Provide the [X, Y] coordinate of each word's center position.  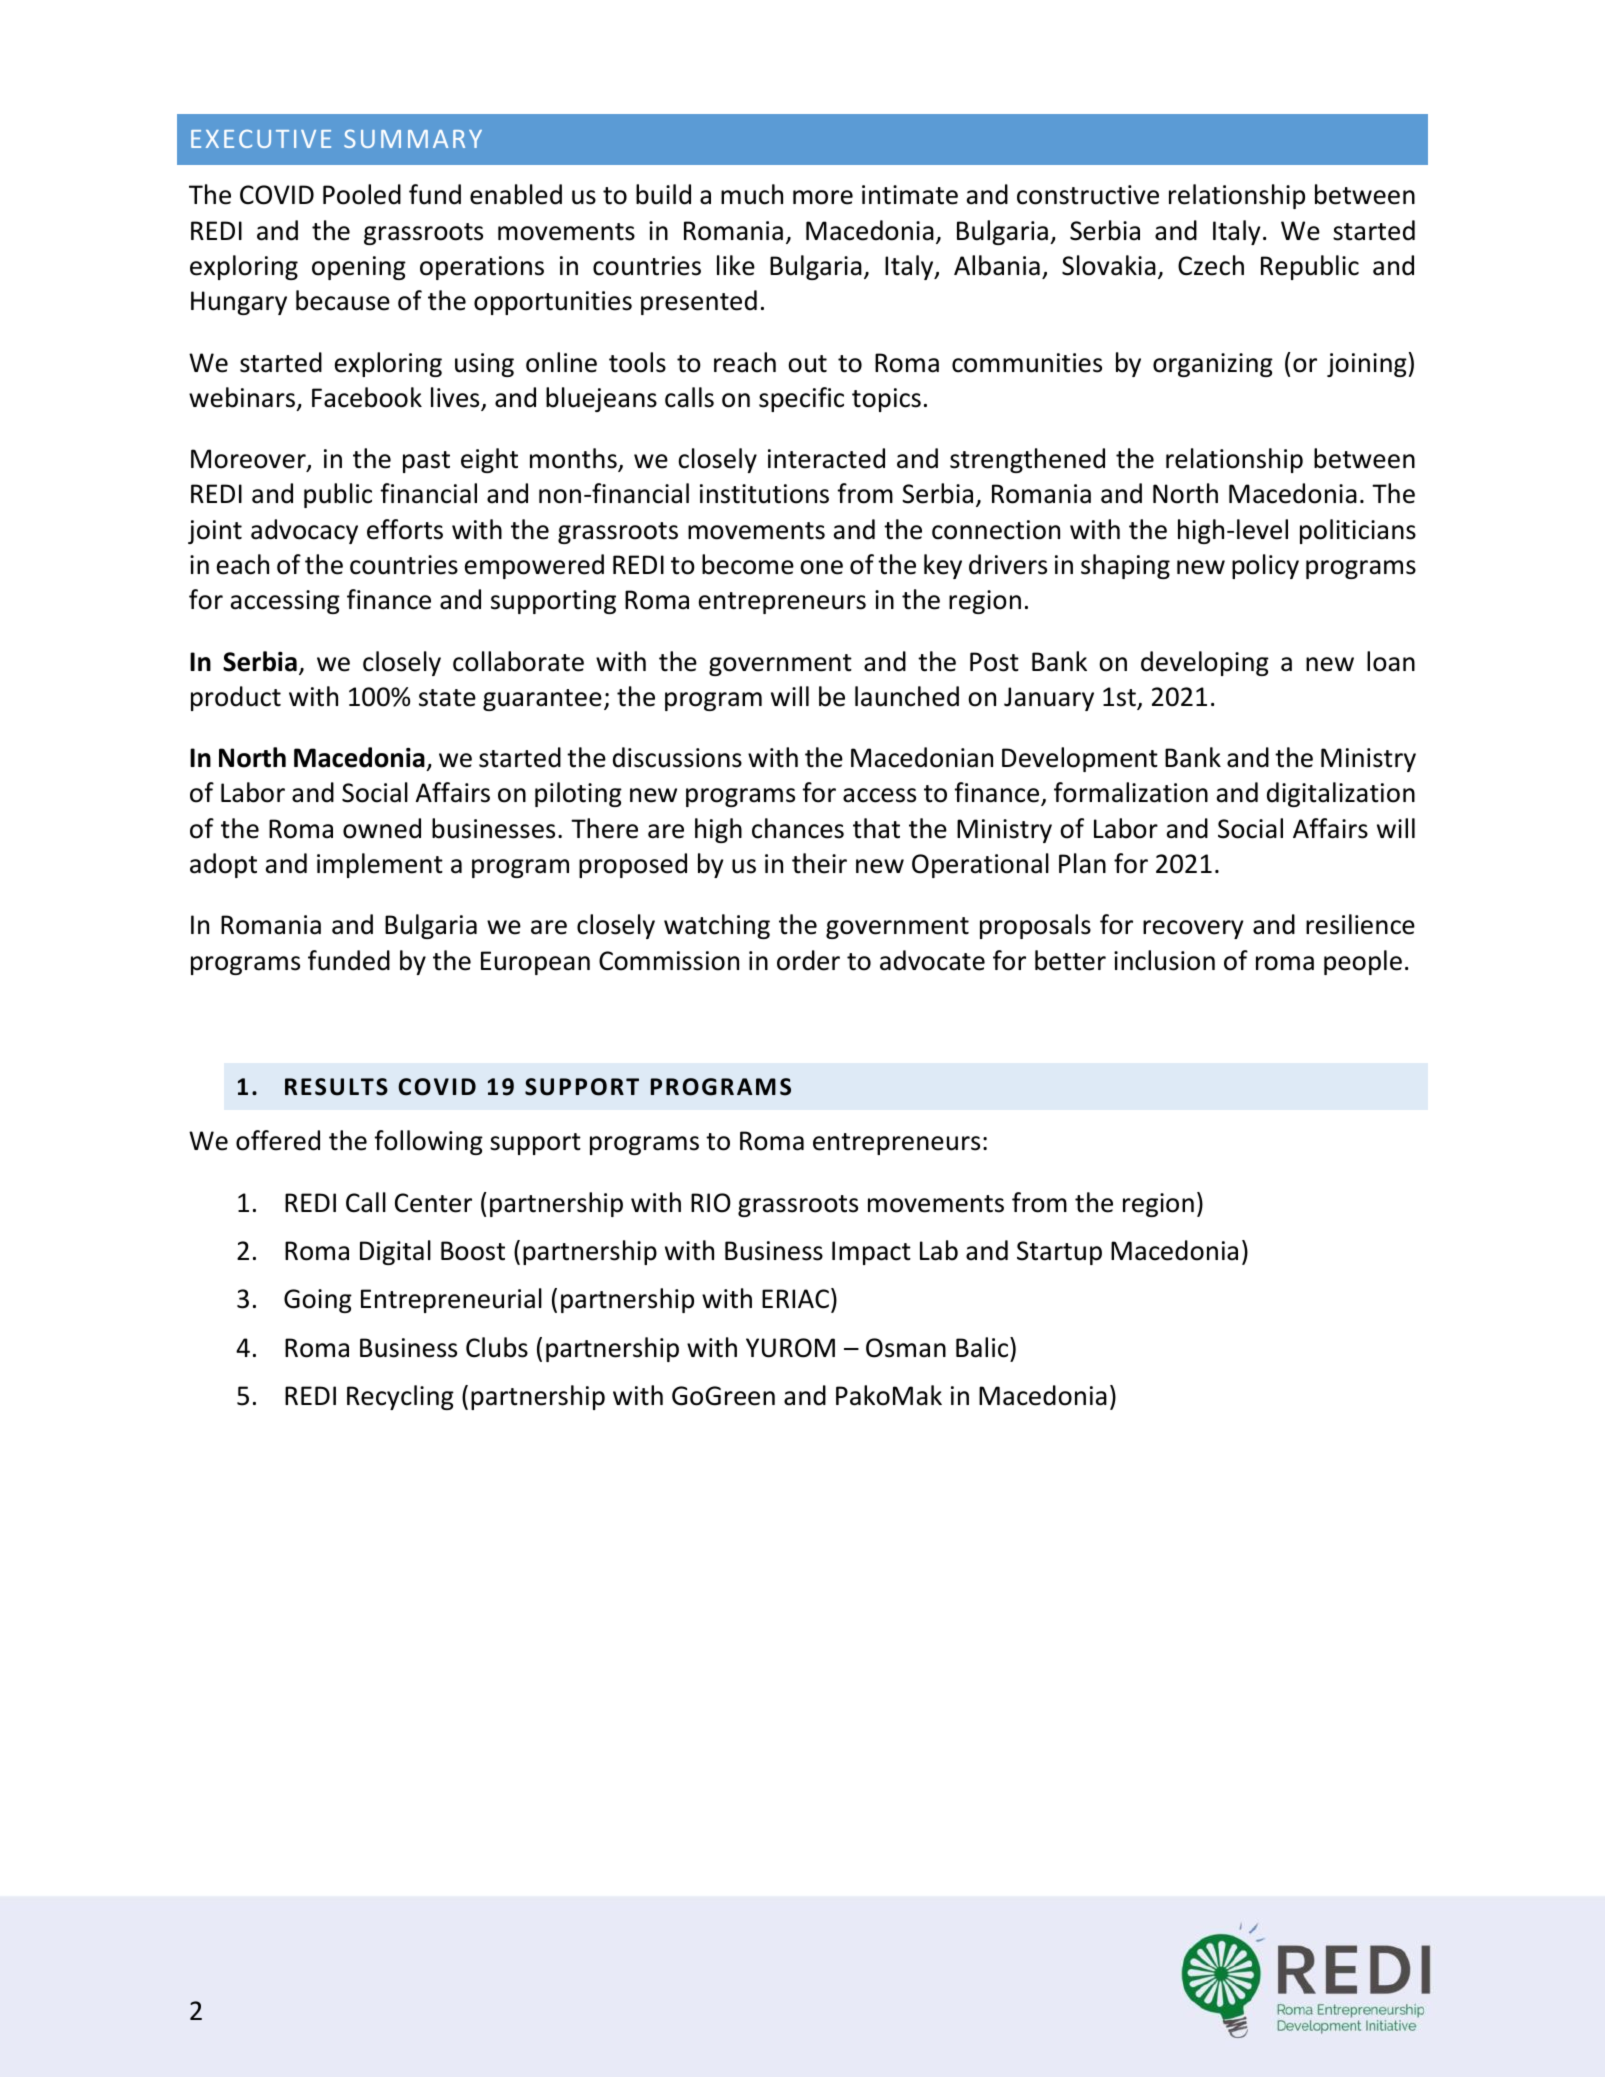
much [752, 194]
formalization [1131, 792]
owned [382, 828]
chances [798, 828]
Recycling [400, 1397]
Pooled [362, 194]
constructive [1088, 195]
